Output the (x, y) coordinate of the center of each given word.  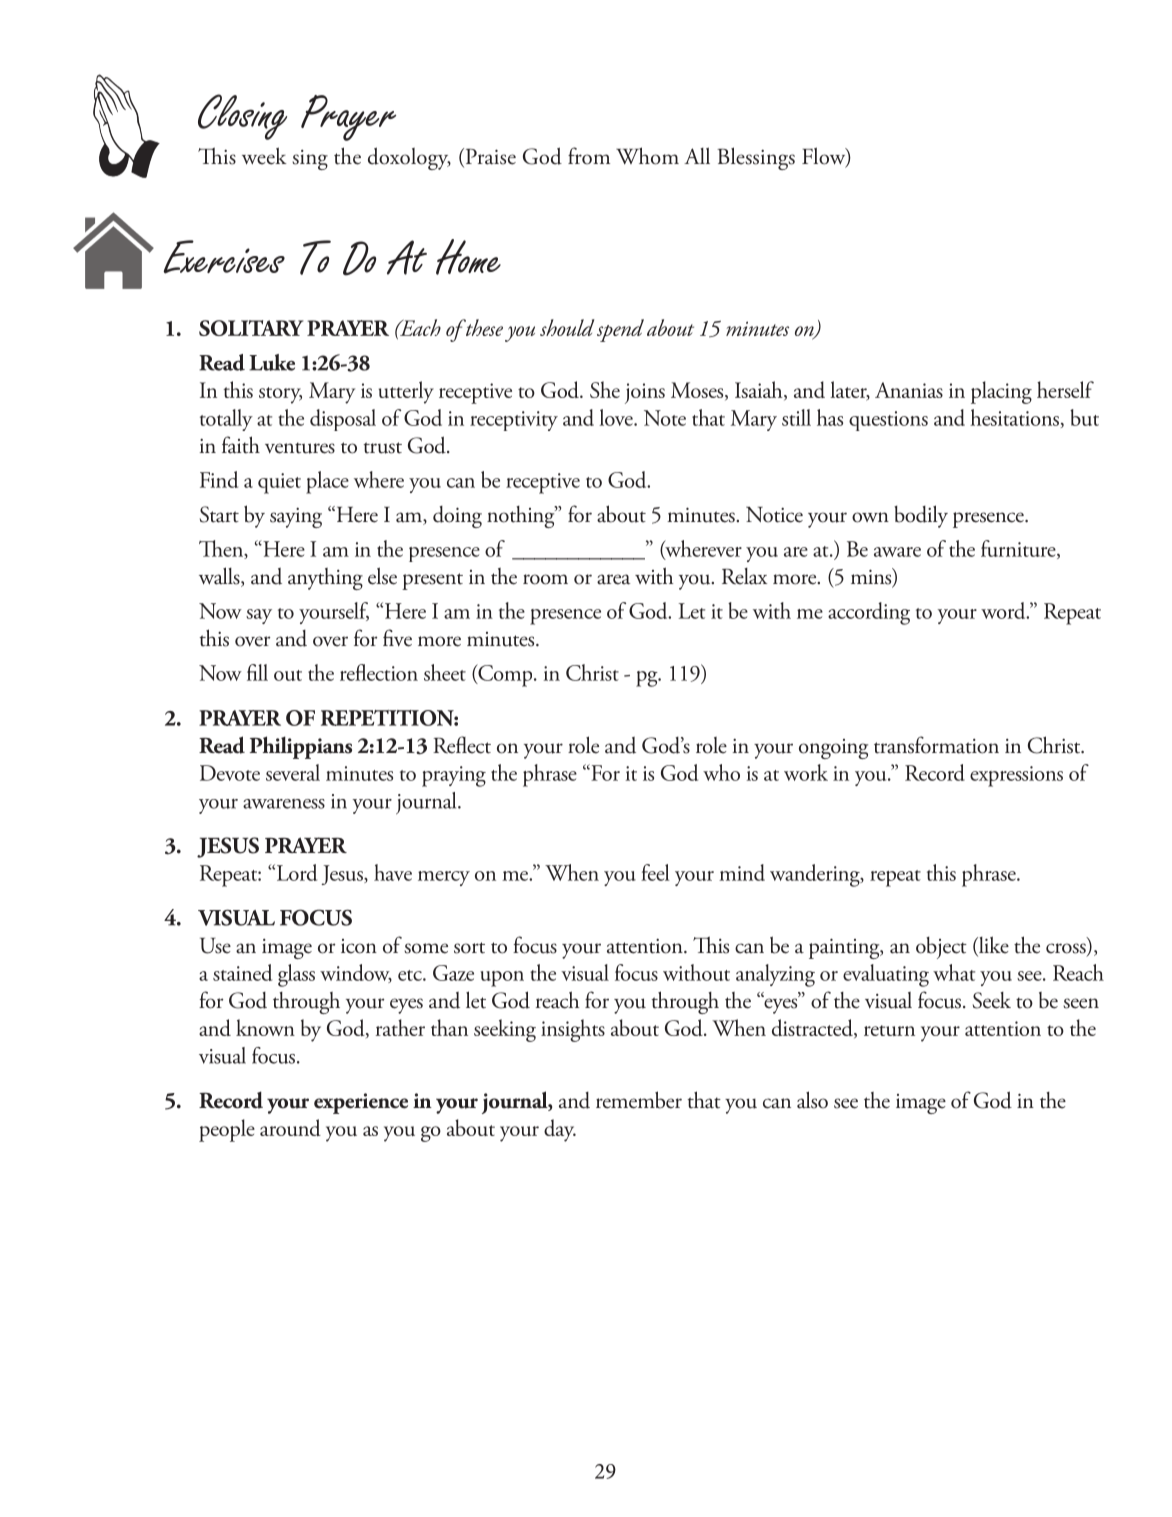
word (1004, 610)
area (613, 579)
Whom (647, 156)
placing (1001, 392)
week (264, 156)
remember (639, 1100)
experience (361, 1103)
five (397, 638)
